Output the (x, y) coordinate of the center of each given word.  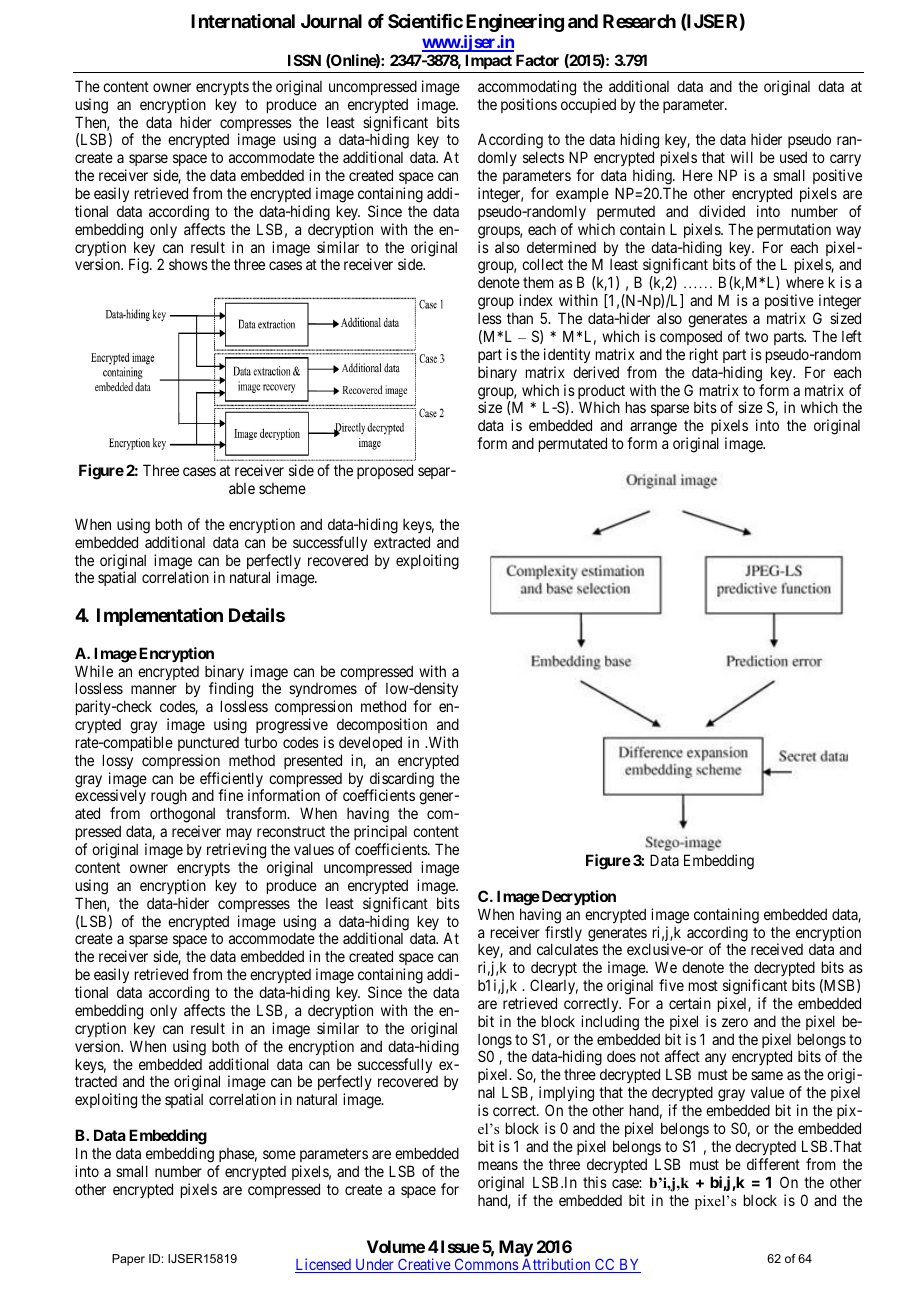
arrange (653, 430)
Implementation (160, 617)
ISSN (304, 60)
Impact (488, 61)
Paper (128, 1260)
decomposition (382, 725)
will (742, 157)
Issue (459, 1246)
